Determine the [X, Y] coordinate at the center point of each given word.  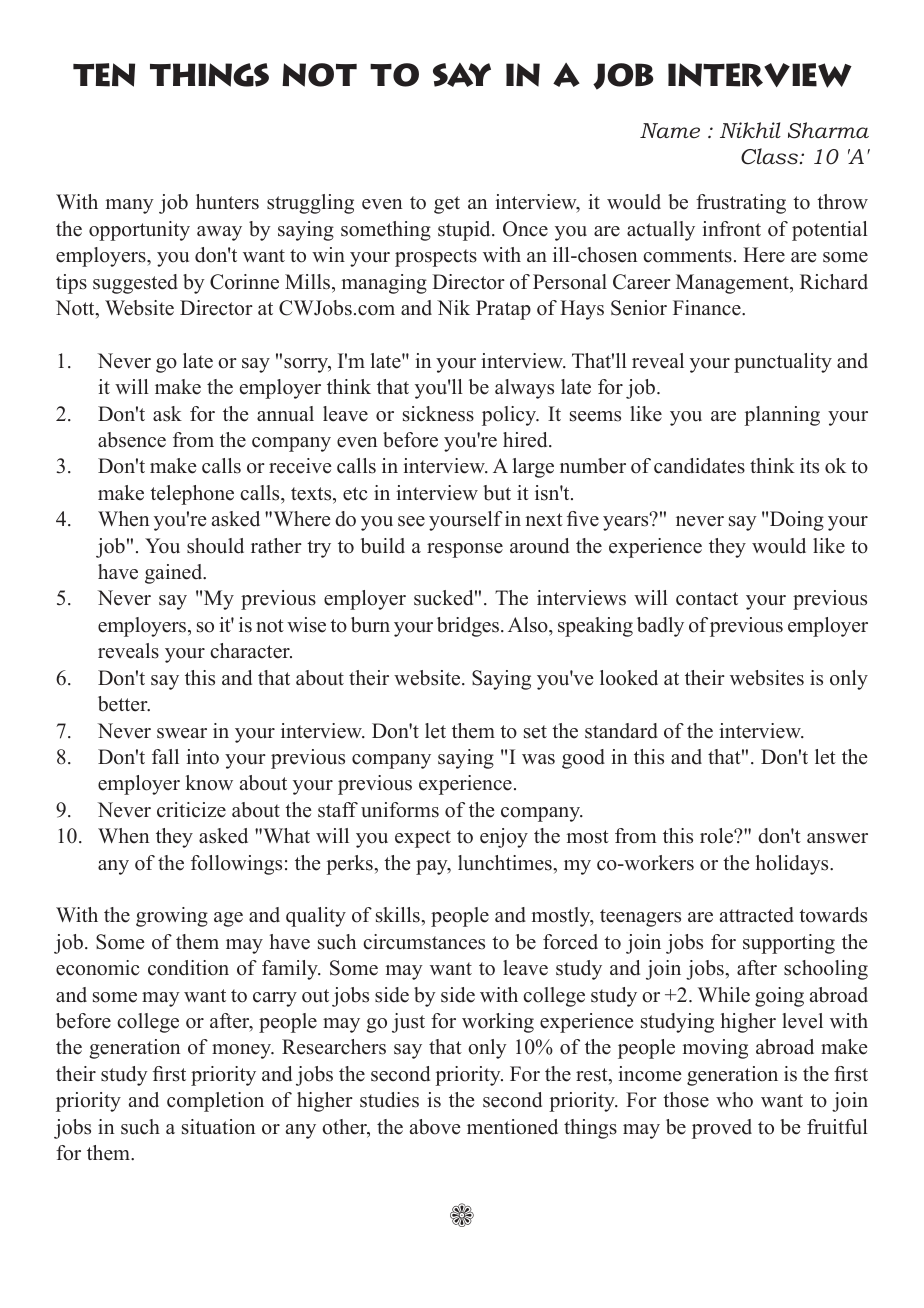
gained [175, 574]
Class [771, 156]
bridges [469, 627]
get [447, 205]
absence [132, 440]
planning [782, 416]
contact [707, 599]
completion [215, 1102]
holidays [793, 865]
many [129, 206]
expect [423, 839]
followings [236, 865]
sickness [438, 414]
